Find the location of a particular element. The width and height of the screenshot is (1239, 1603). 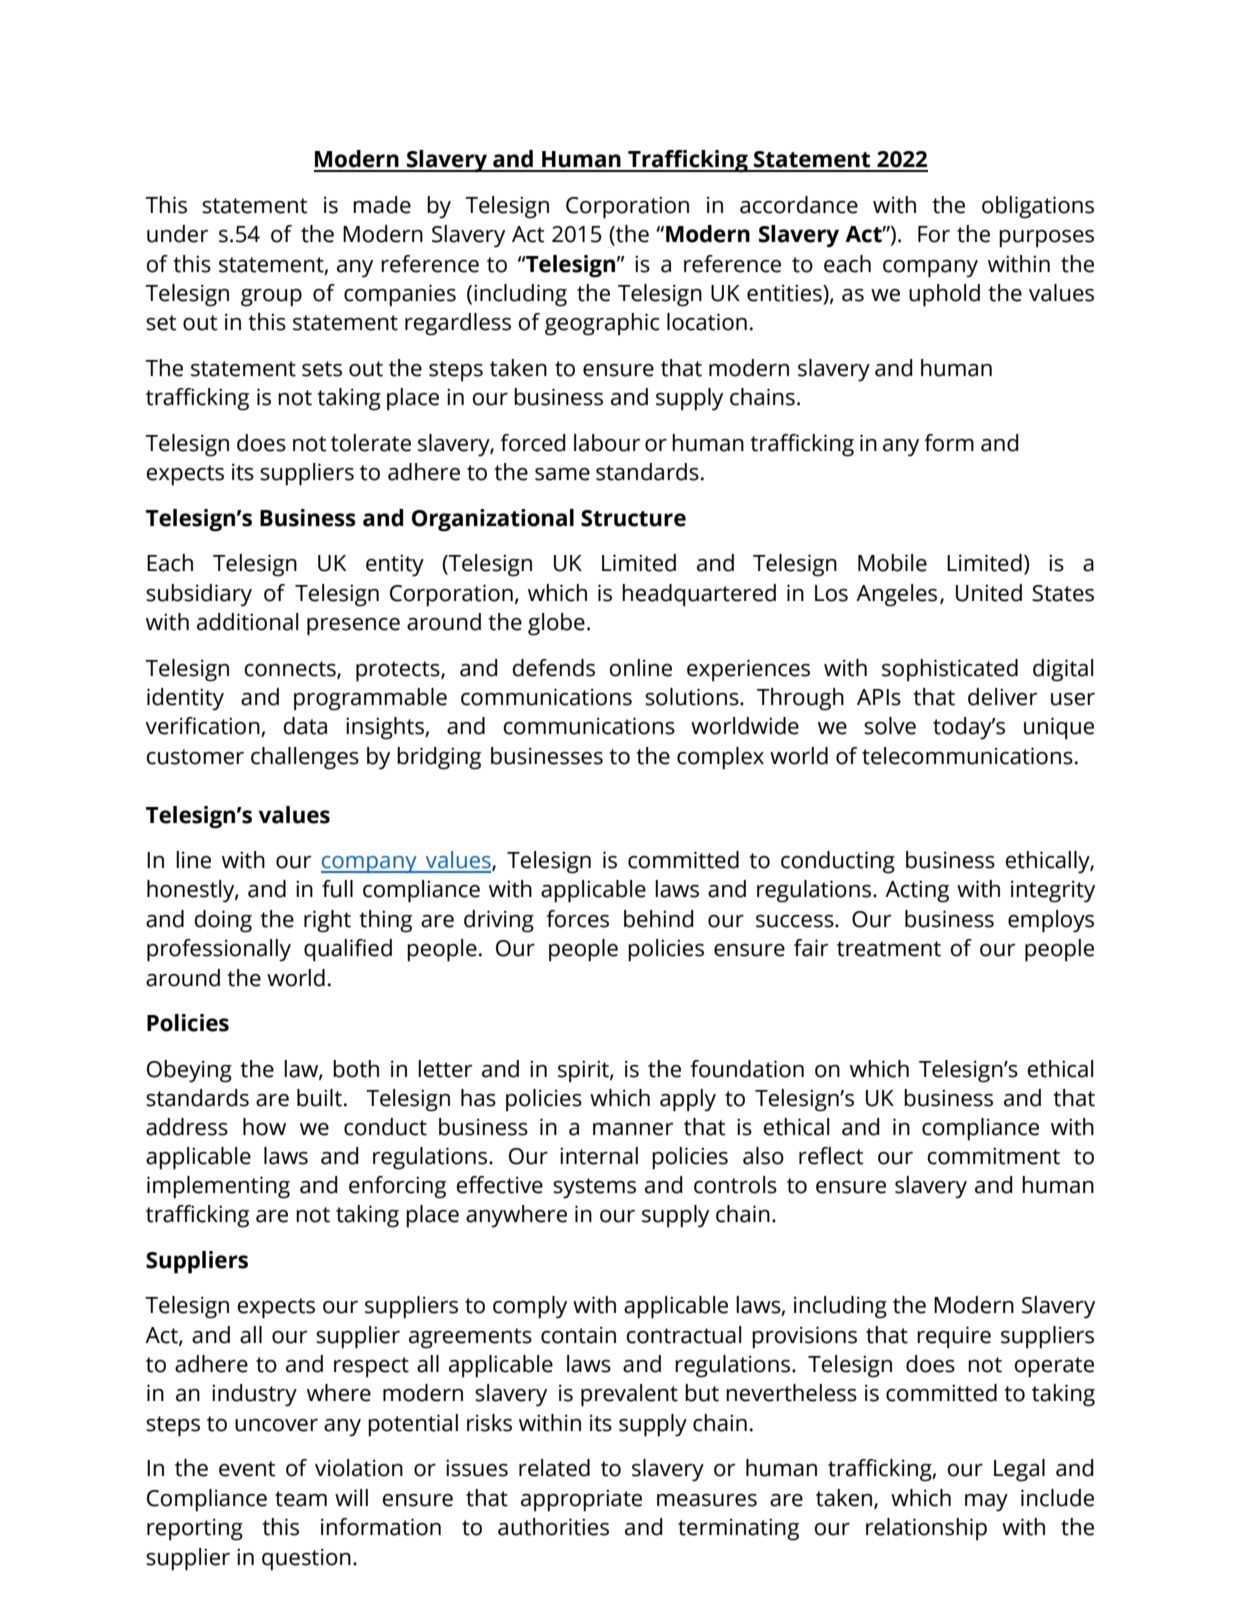

Structure is located at coordinates (633, 518).
